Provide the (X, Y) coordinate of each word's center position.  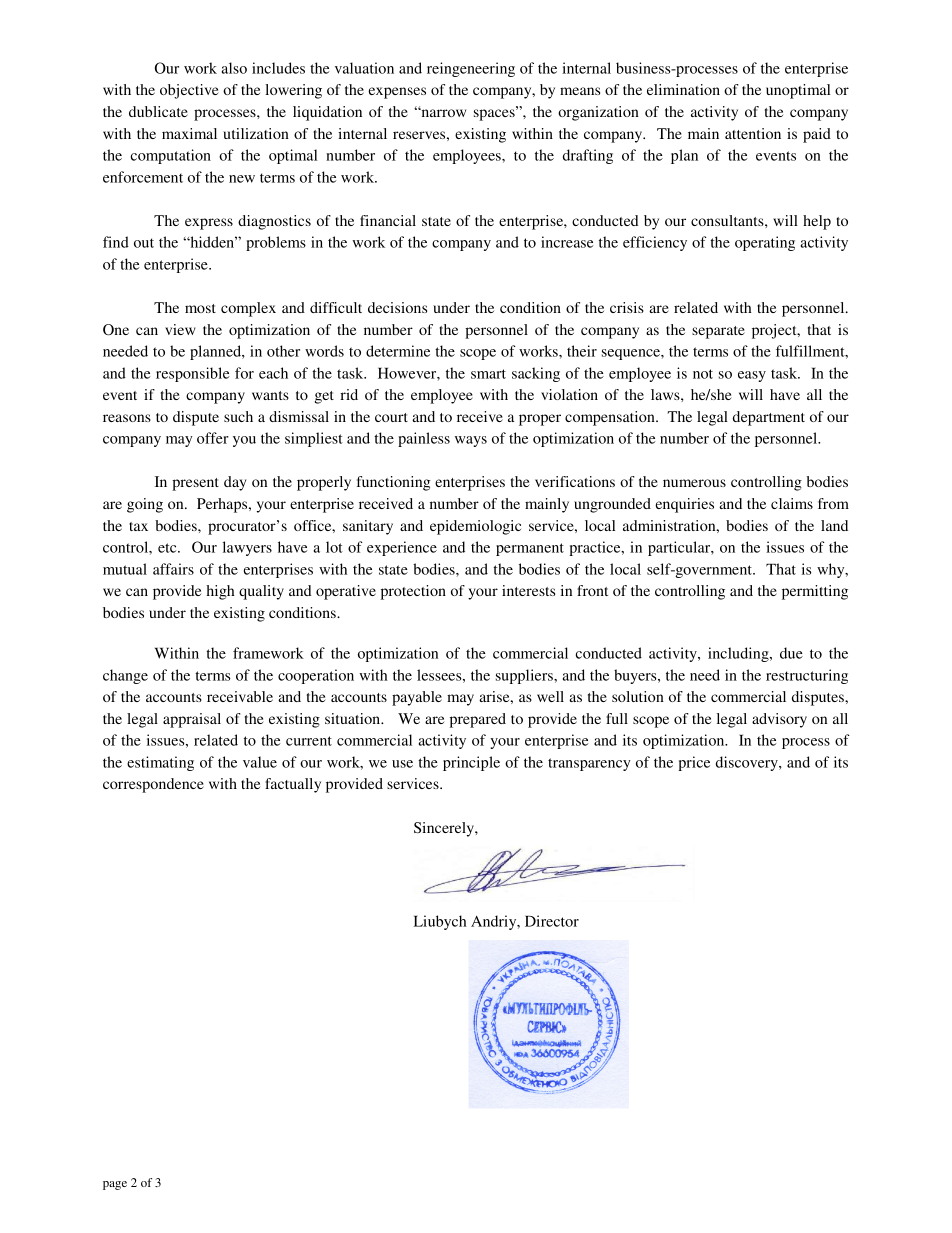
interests (528, 590)
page (115, 1185)
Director (552, 921)
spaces (495, 114)
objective (189, 91)
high (220, 592)
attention (753, 133)
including (739, 654)
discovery (748, 763)
